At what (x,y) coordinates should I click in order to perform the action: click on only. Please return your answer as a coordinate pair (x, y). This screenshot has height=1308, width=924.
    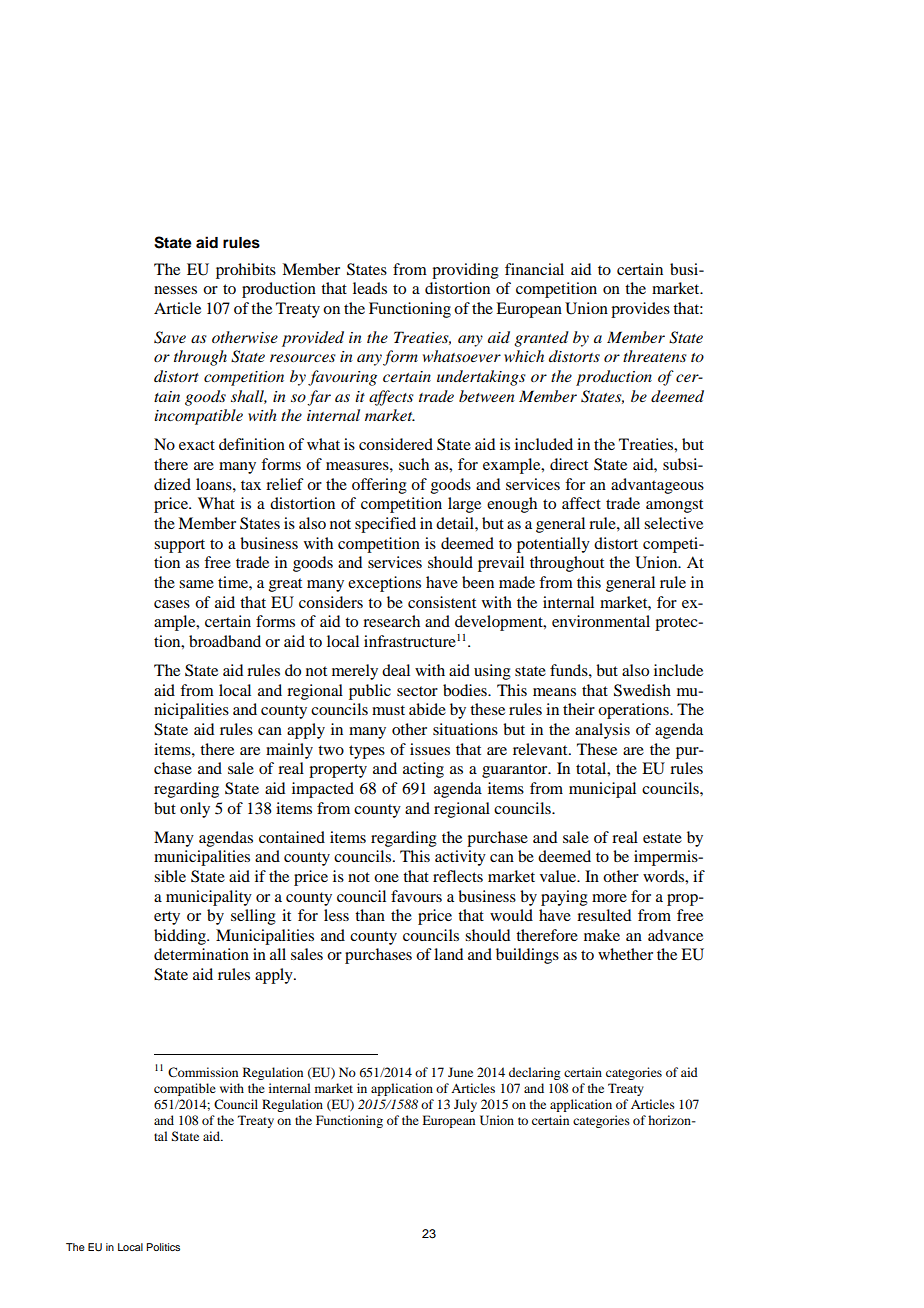
    Looking at the image, I should click on (195, 810).
